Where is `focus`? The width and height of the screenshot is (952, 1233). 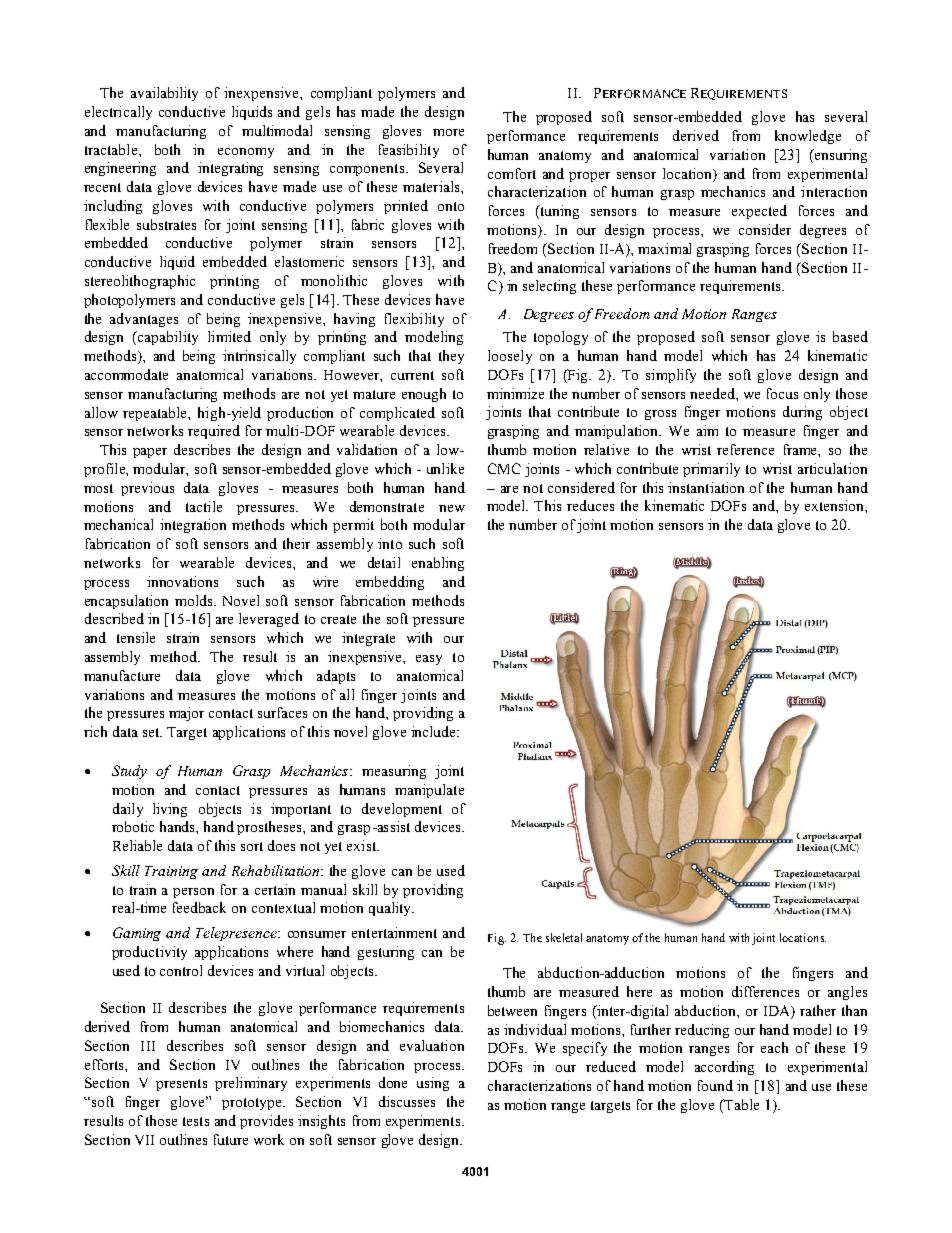 focus is located at coordinates (782, 393).
